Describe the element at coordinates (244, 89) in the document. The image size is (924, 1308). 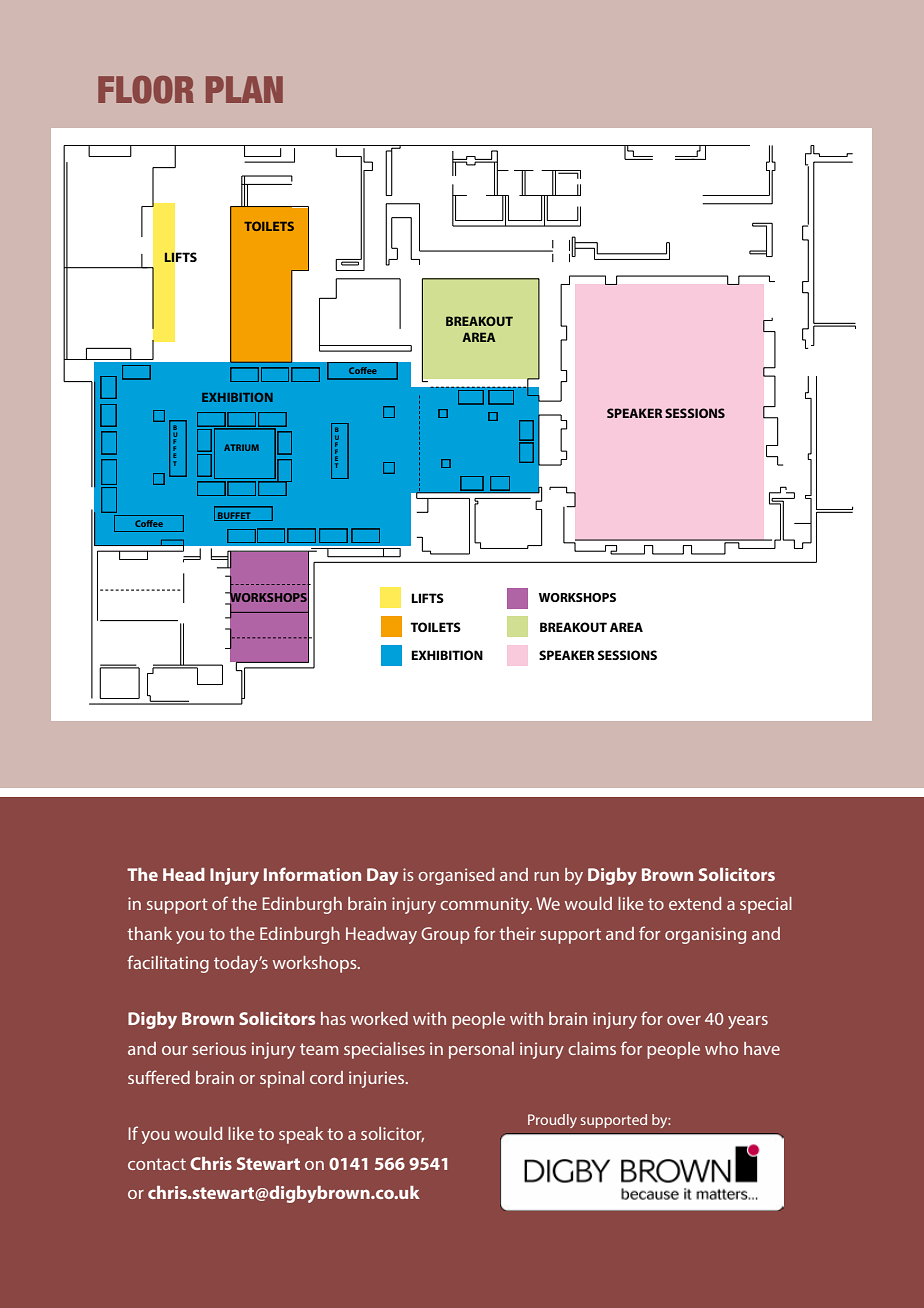
I see `PLAN` at that location.
